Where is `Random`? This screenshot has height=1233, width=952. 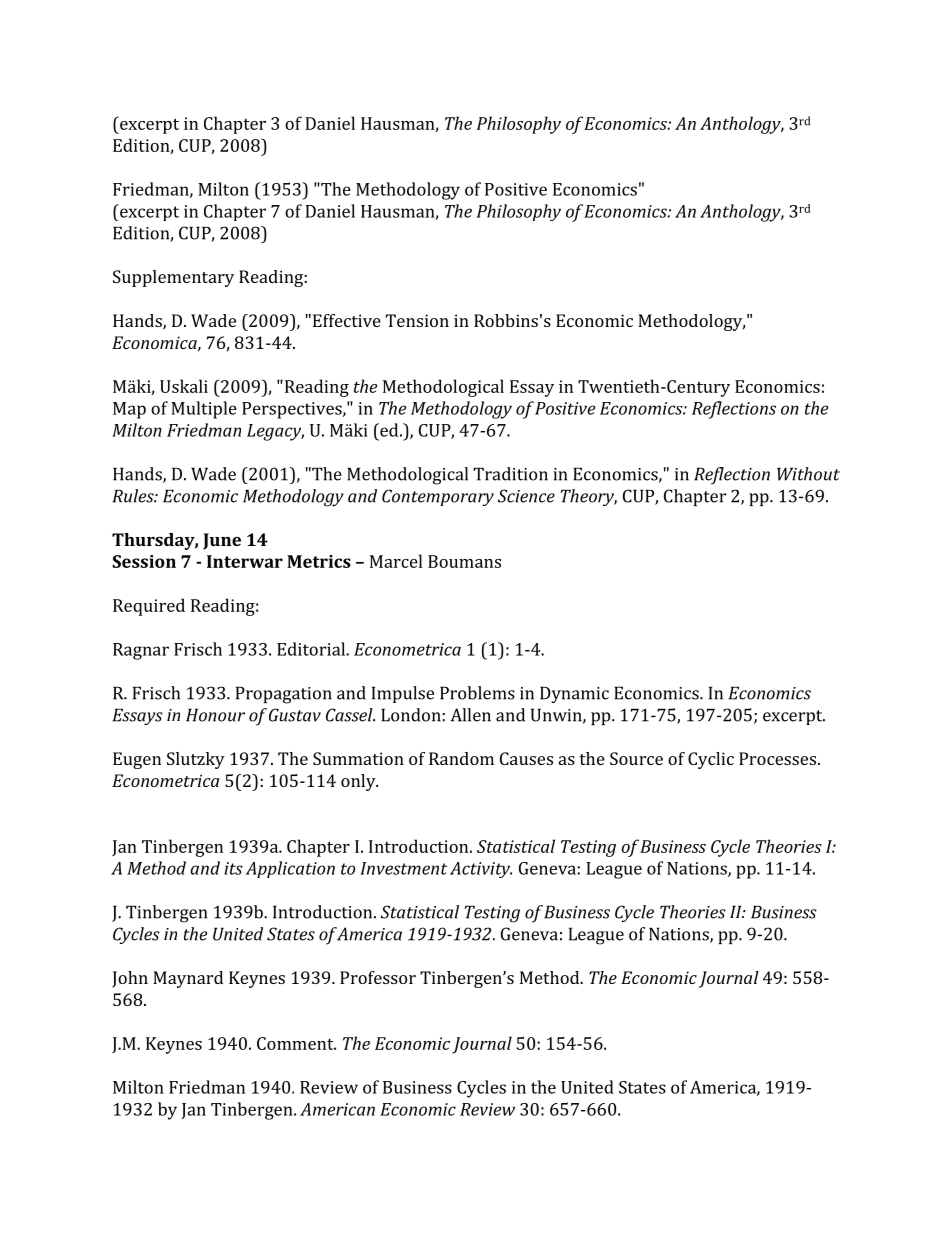
Random is located at coordinates (461, 758).
